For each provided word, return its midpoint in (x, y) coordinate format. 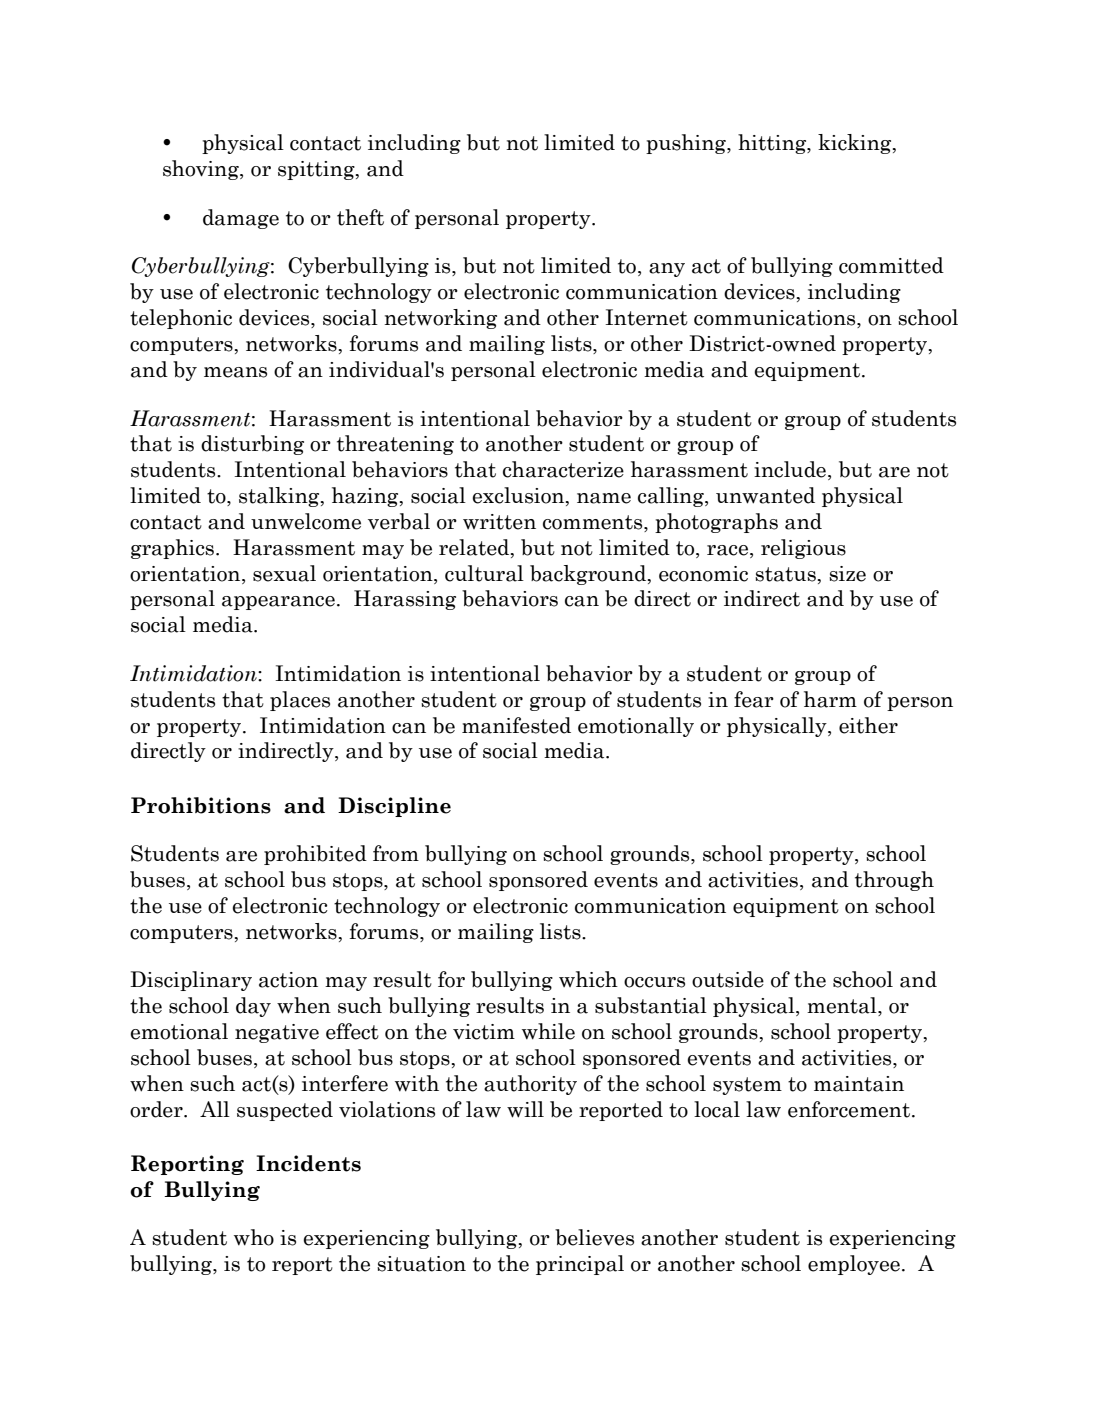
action (288, 980)
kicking (856, 144)
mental (843, 1006)
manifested (516, 725)
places (300, 701)
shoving (202, 170)
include (790, 469)
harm (830, 699)
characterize (563, 469)
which (588, 979)
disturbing (252, 445)
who (254, 1237)
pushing (687, 144)
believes (594, 1237)
